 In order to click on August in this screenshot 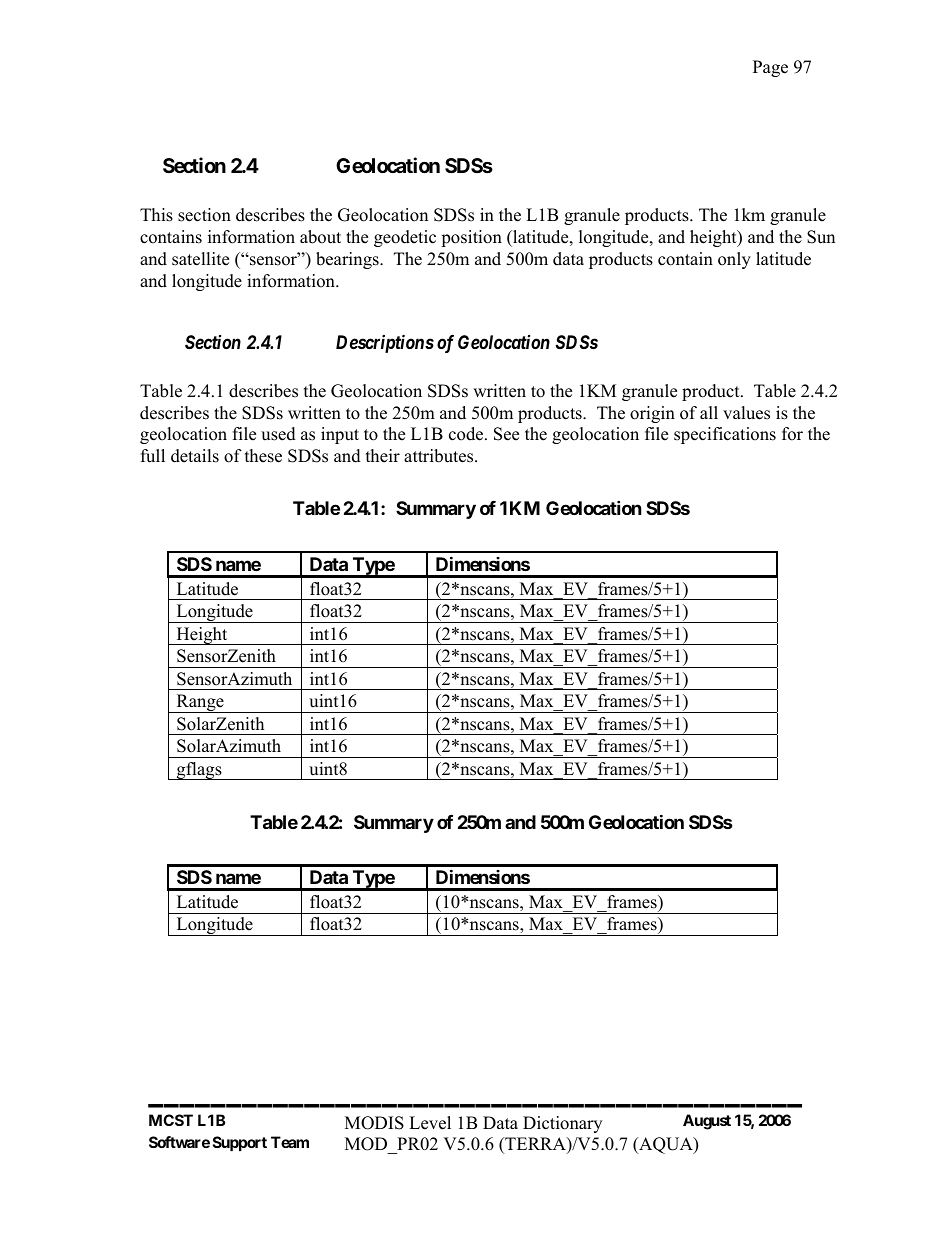, I will do `click(707, 1122)`.
